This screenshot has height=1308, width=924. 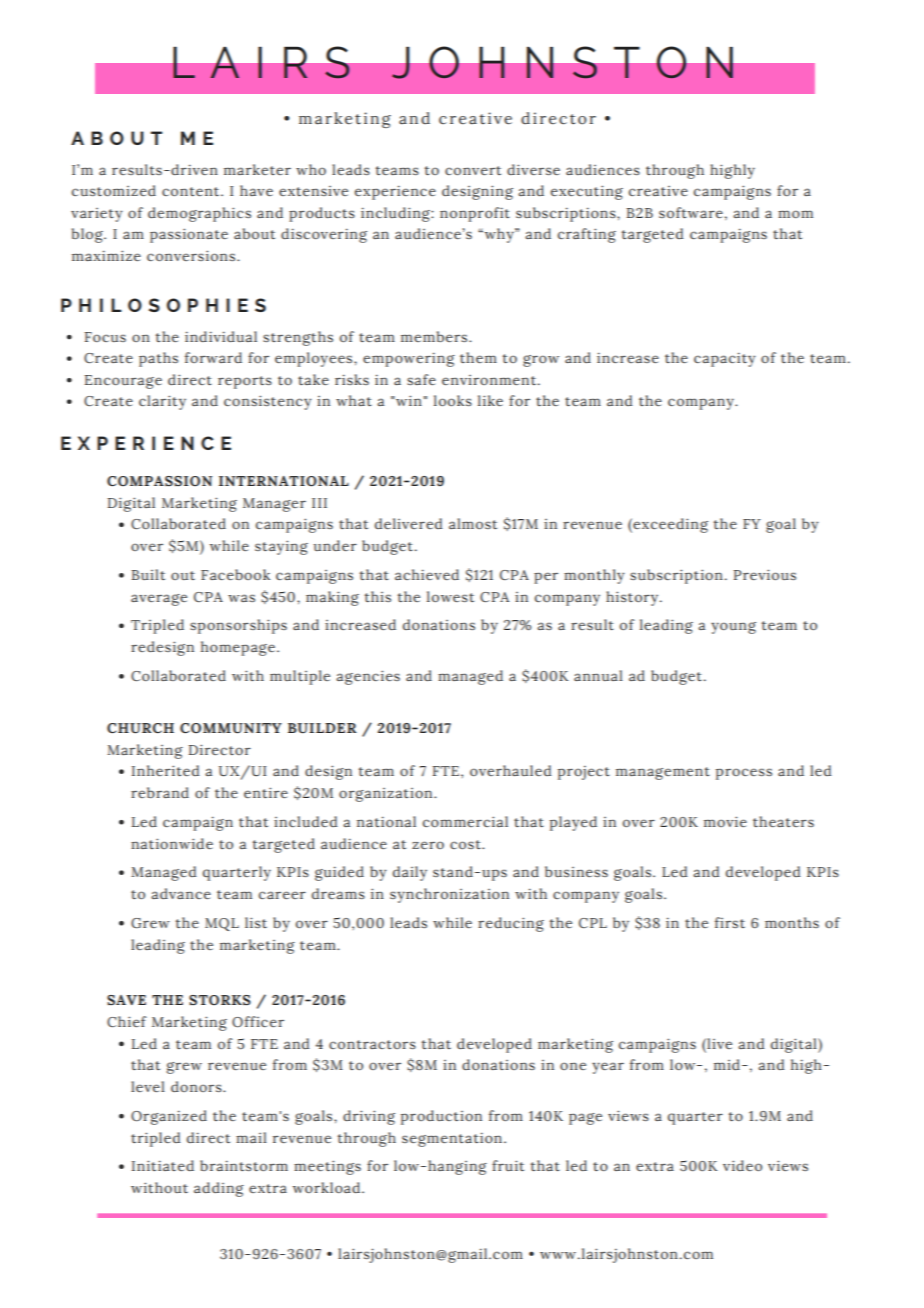 What do you see at coordinates (733, 628) in the screenshot?
I see `young` at bounding box center [733, 628].
